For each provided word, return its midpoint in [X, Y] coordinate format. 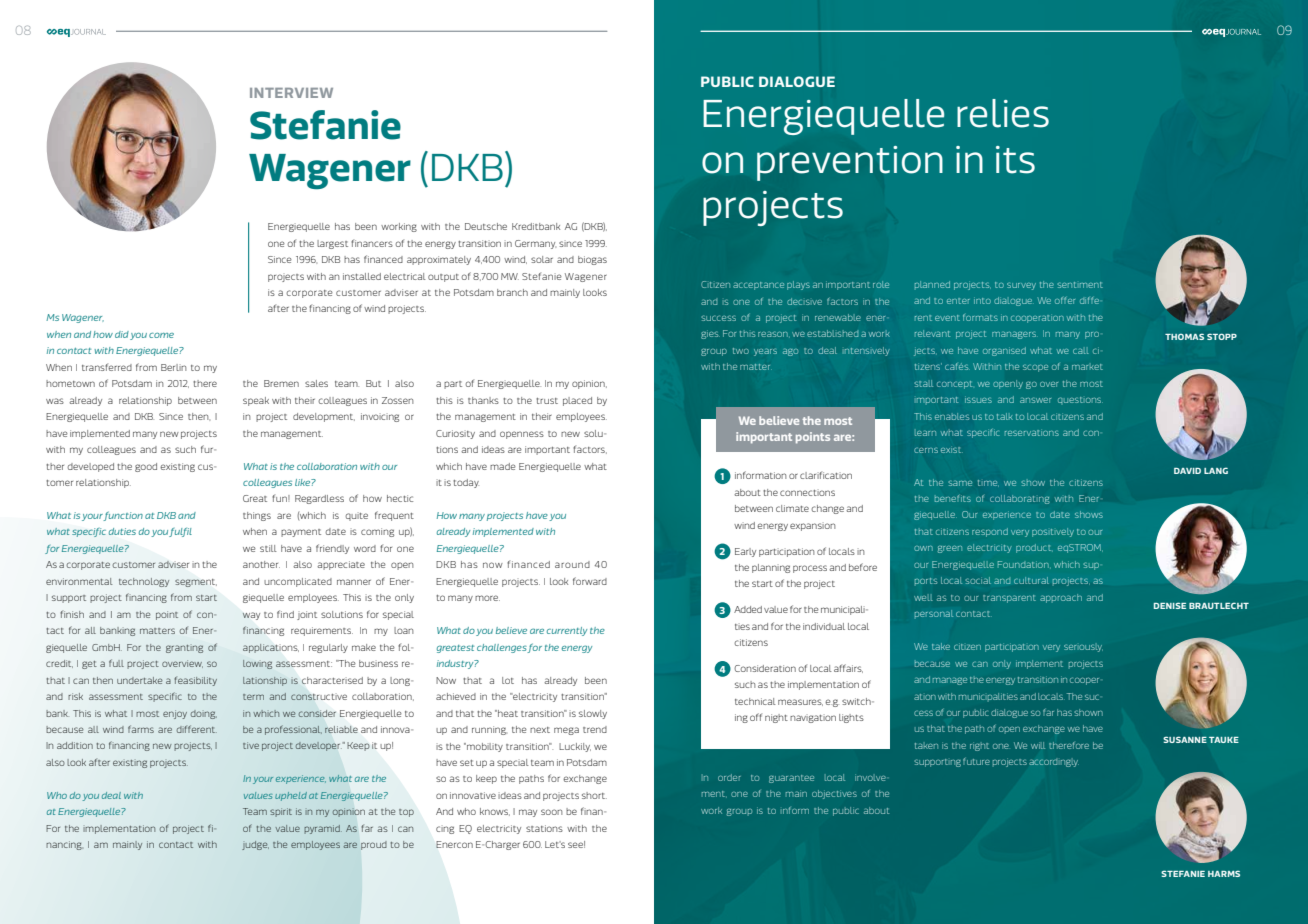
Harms [1224, 873]
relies [1003, 113]
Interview [291, 93]
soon [551, 812]
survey [1021, 286]
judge [255, 845]
